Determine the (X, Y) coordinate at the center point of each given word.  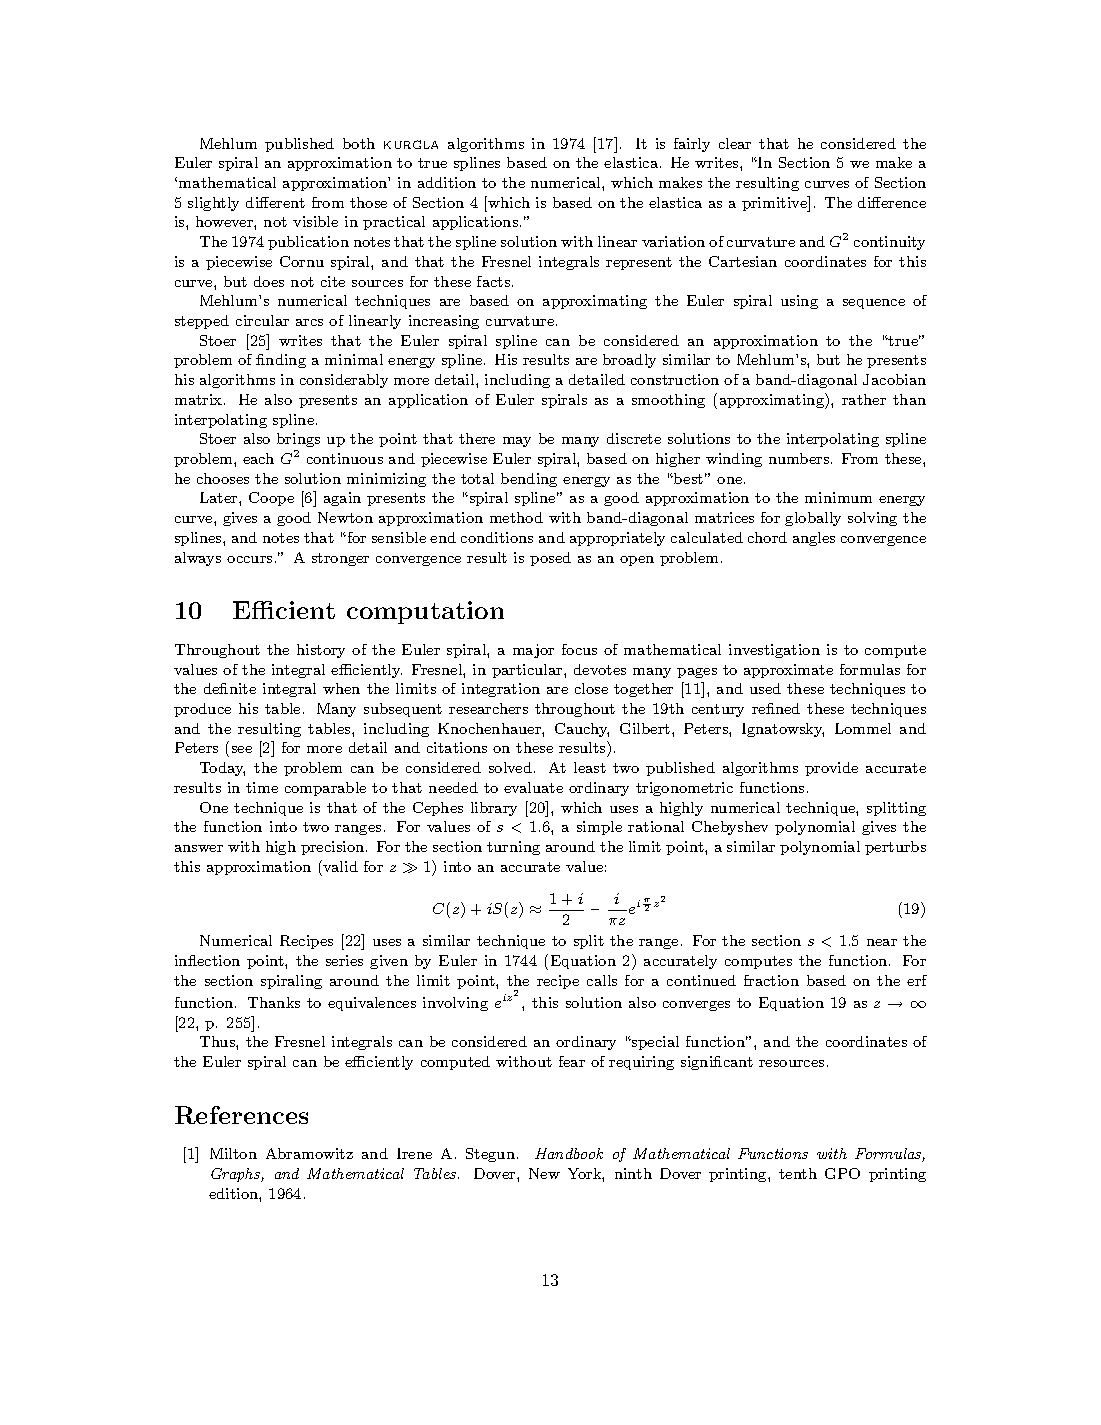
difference (892, 202)
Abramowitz (309, 1153)
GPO (842, 1173)
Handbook (569, 1153)
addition (447, 182)
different (275, 202)
